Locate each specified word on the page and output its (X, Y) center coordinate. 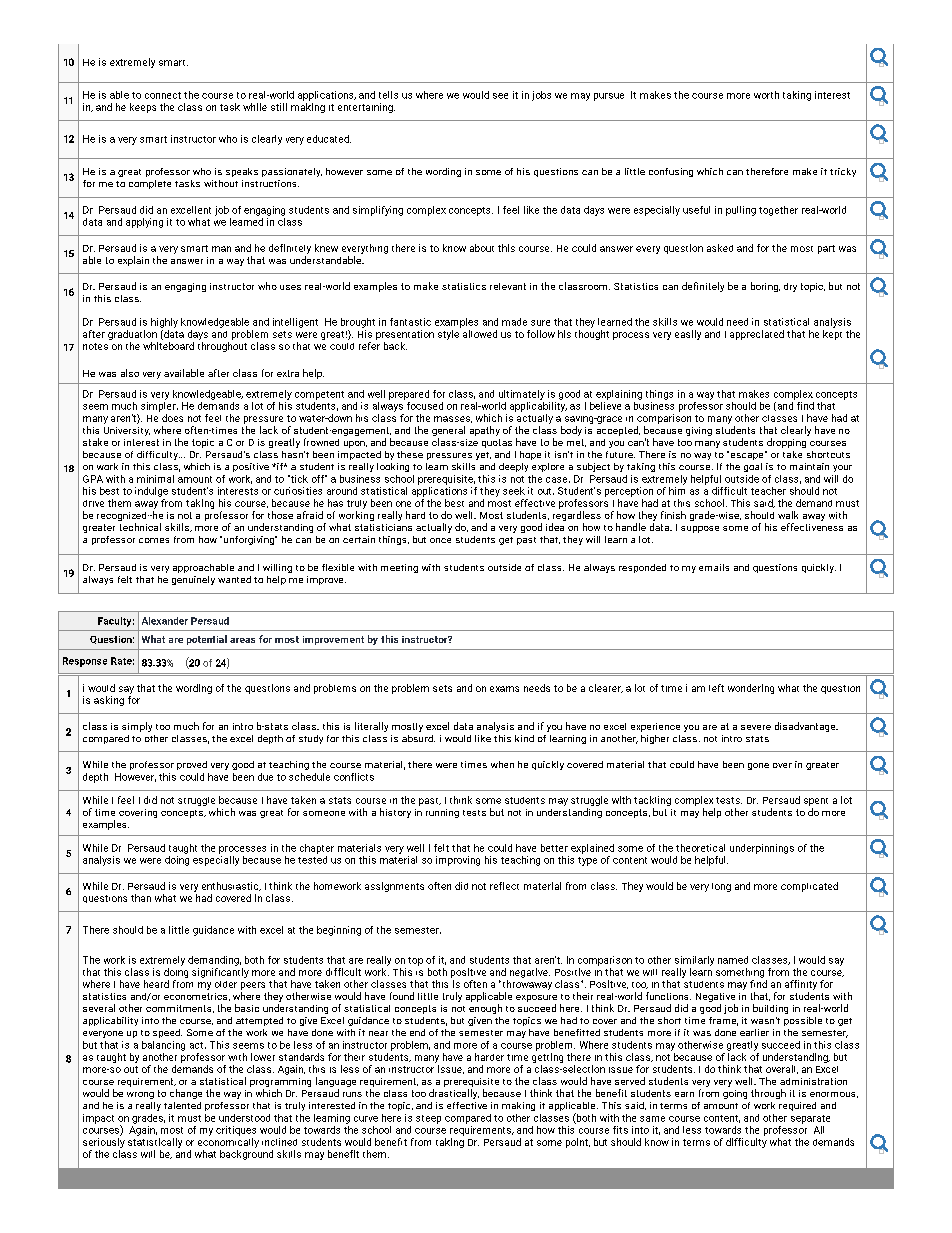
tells (388, 95)
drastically (454, 1094)
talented (182, 1105)
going (735, 1094)
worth (766, 95)
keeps (143, 108)
